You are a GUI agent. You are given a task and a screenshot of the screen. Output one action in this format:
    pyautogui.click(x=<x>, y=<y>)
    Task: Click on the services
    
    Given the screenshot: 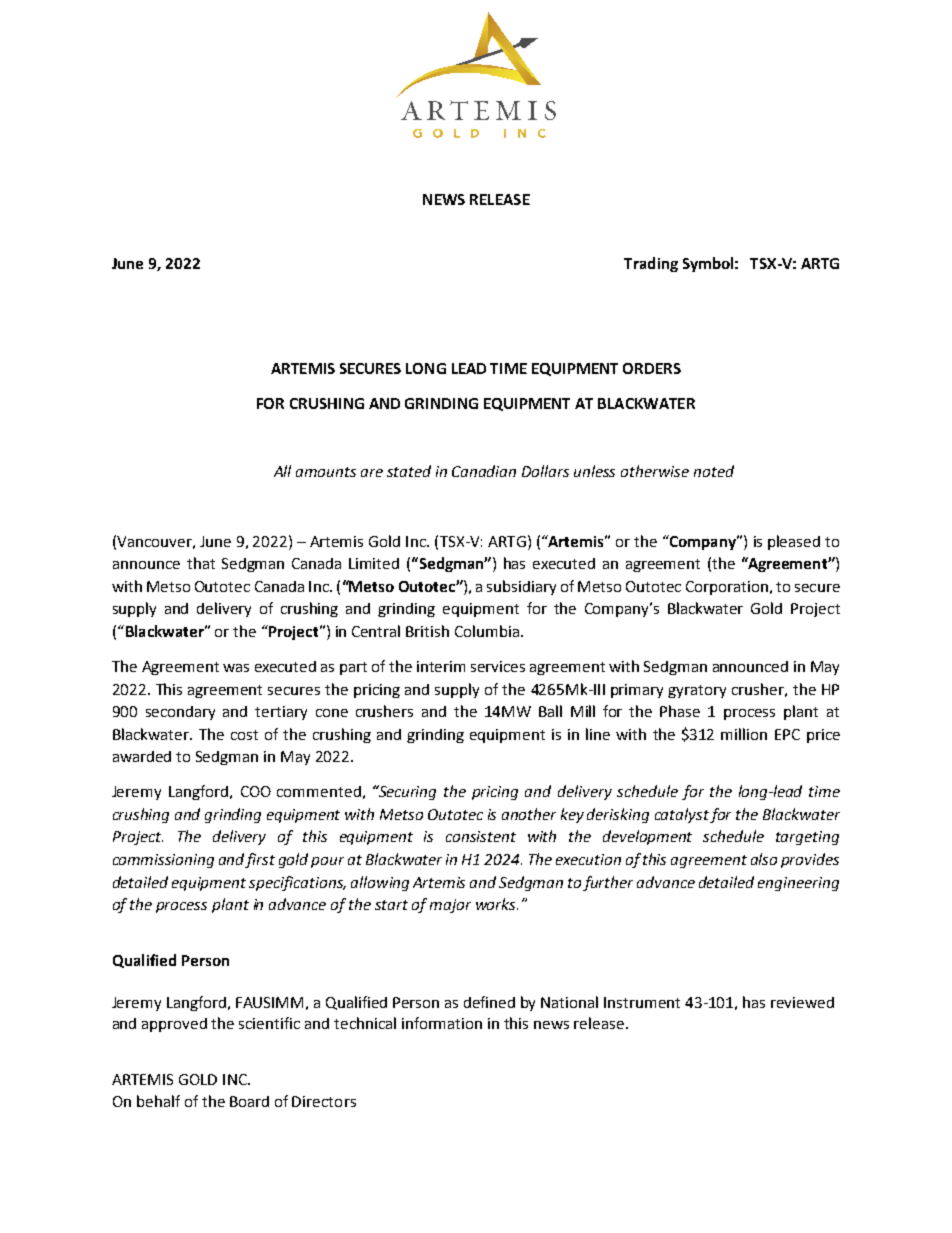 What is the action you would take?
    pyautogui.click(x=498, y=666)
